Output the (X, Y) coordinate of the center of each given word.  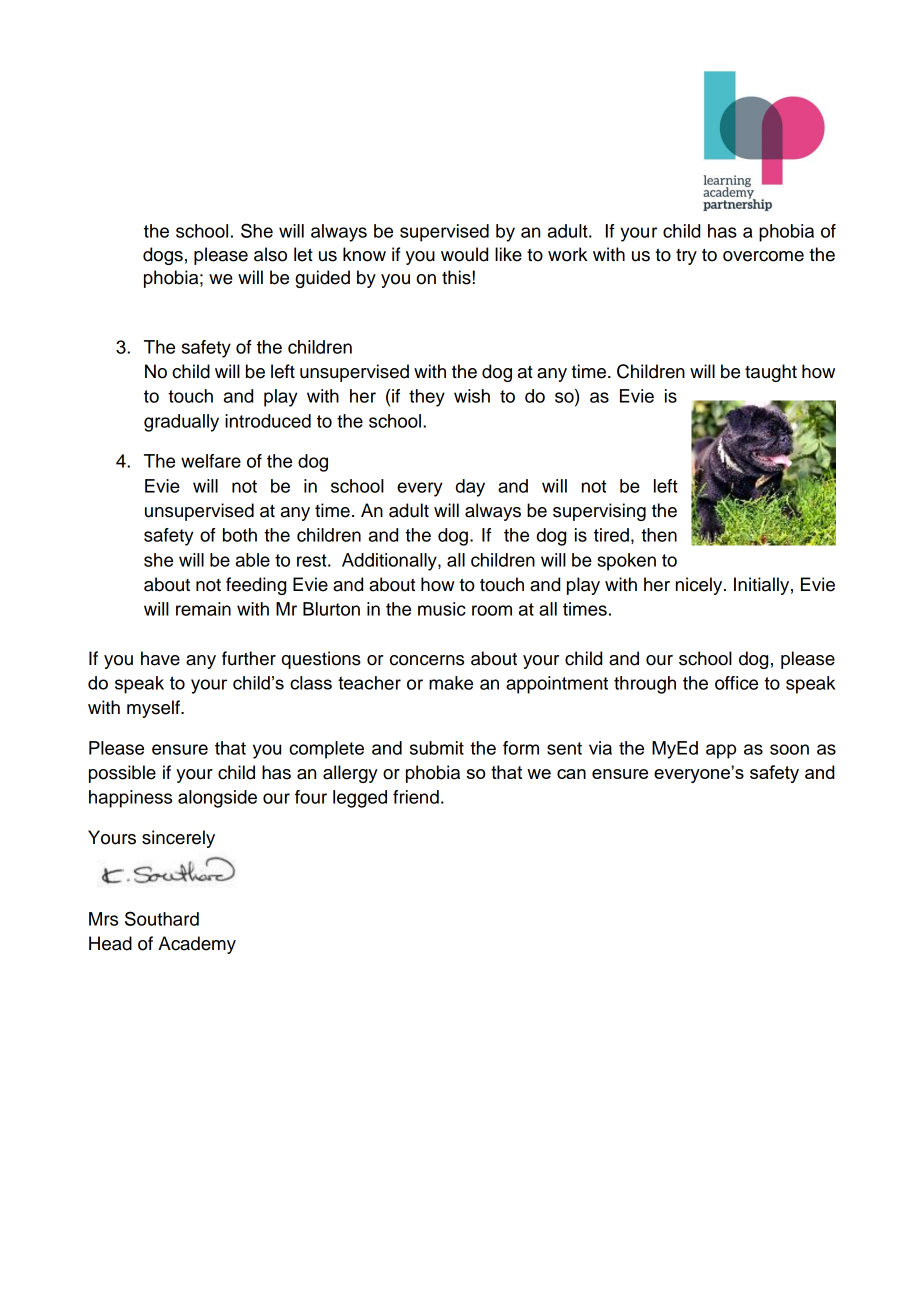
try (686, 257)
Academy (197, 945)
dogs (163, 256)
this (456, 277)
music (442, 609)
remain (203, 609)
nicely (700, 586)
